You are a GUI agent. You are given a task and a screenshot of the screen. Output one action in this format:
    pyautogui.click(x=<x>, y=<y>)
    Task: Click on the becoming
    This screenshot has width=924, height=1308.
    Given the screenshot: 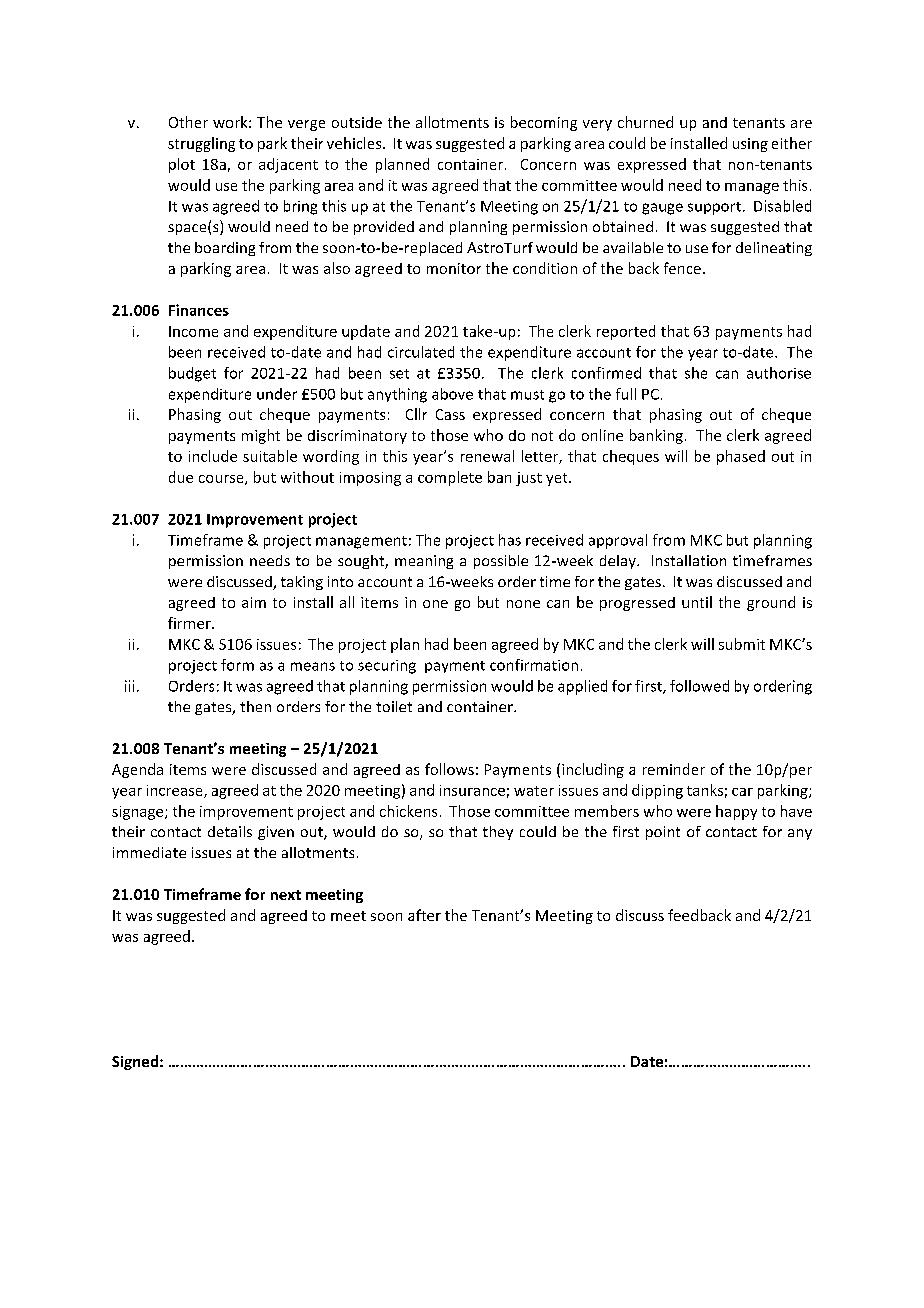 What is the action you would take?
    pyautogui.click(x=544, y=123)
